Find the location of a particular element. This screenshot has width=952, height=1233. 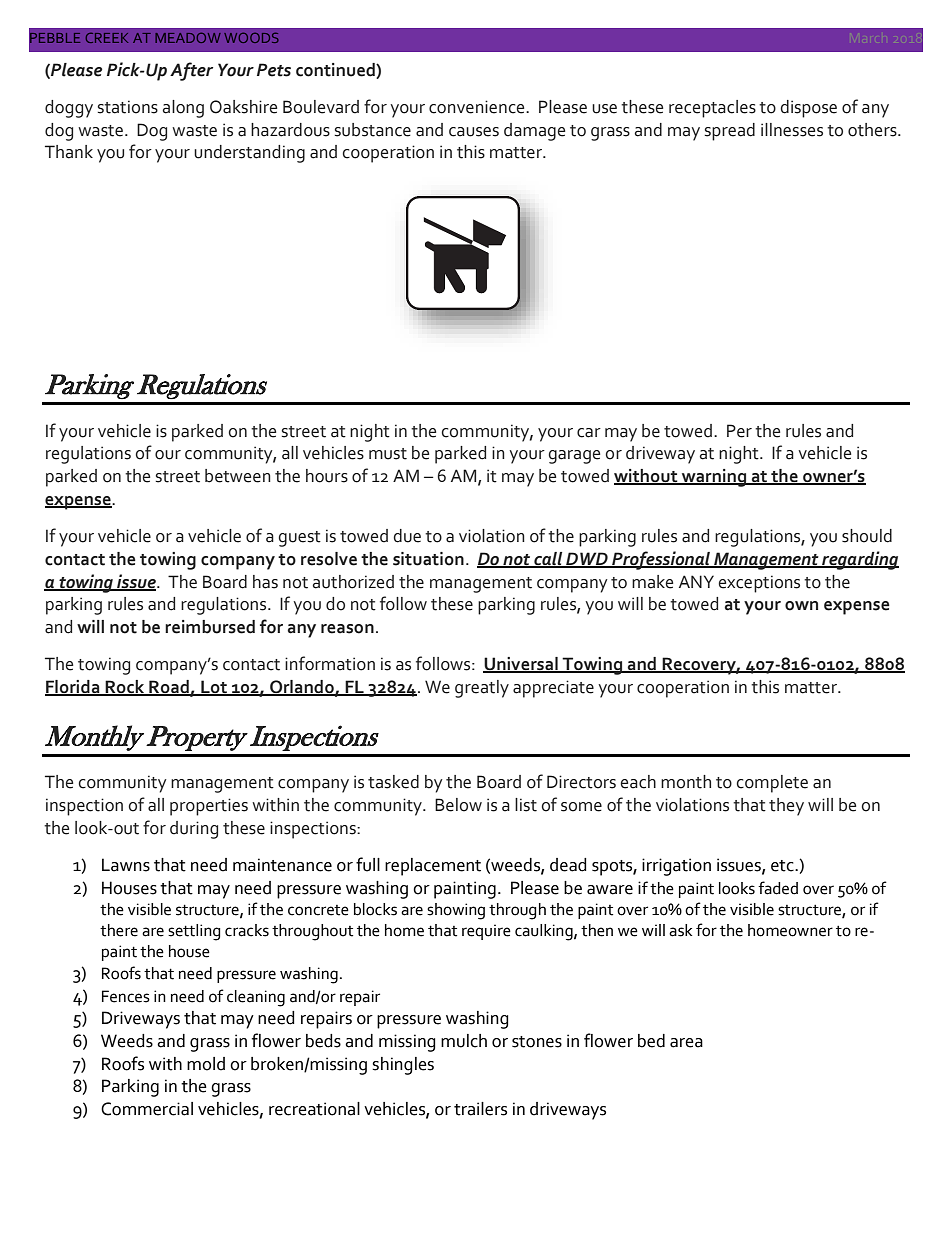

convenience is located at coordinates (478, 107).
